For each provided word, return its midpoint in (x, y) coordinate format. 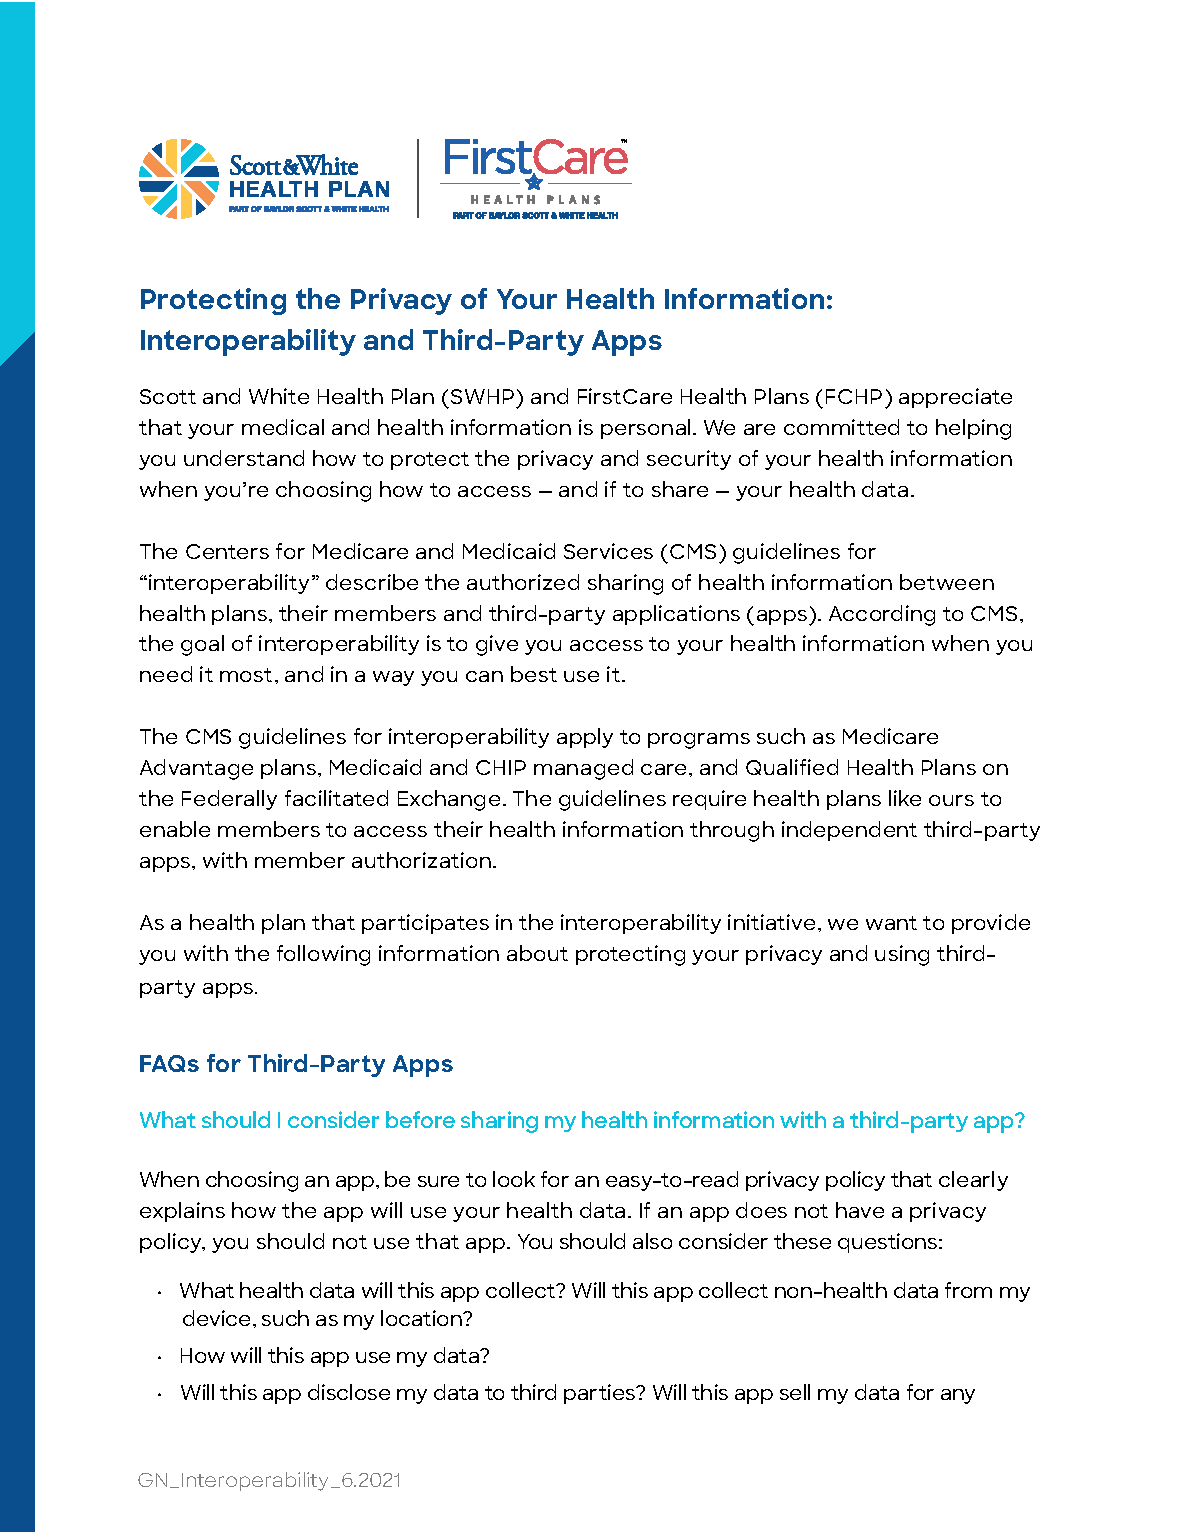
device (216, 1318)
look (514, 1179)
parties (601, 1394)
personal (647, 429)
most (246, 675)
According (882, 615)
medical (283, 427)
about (537, 953)
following (323, 955)
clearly (973, 1181)
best (534, 674)
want (891, 923)
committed (841, 427)
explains (182, 1212)
